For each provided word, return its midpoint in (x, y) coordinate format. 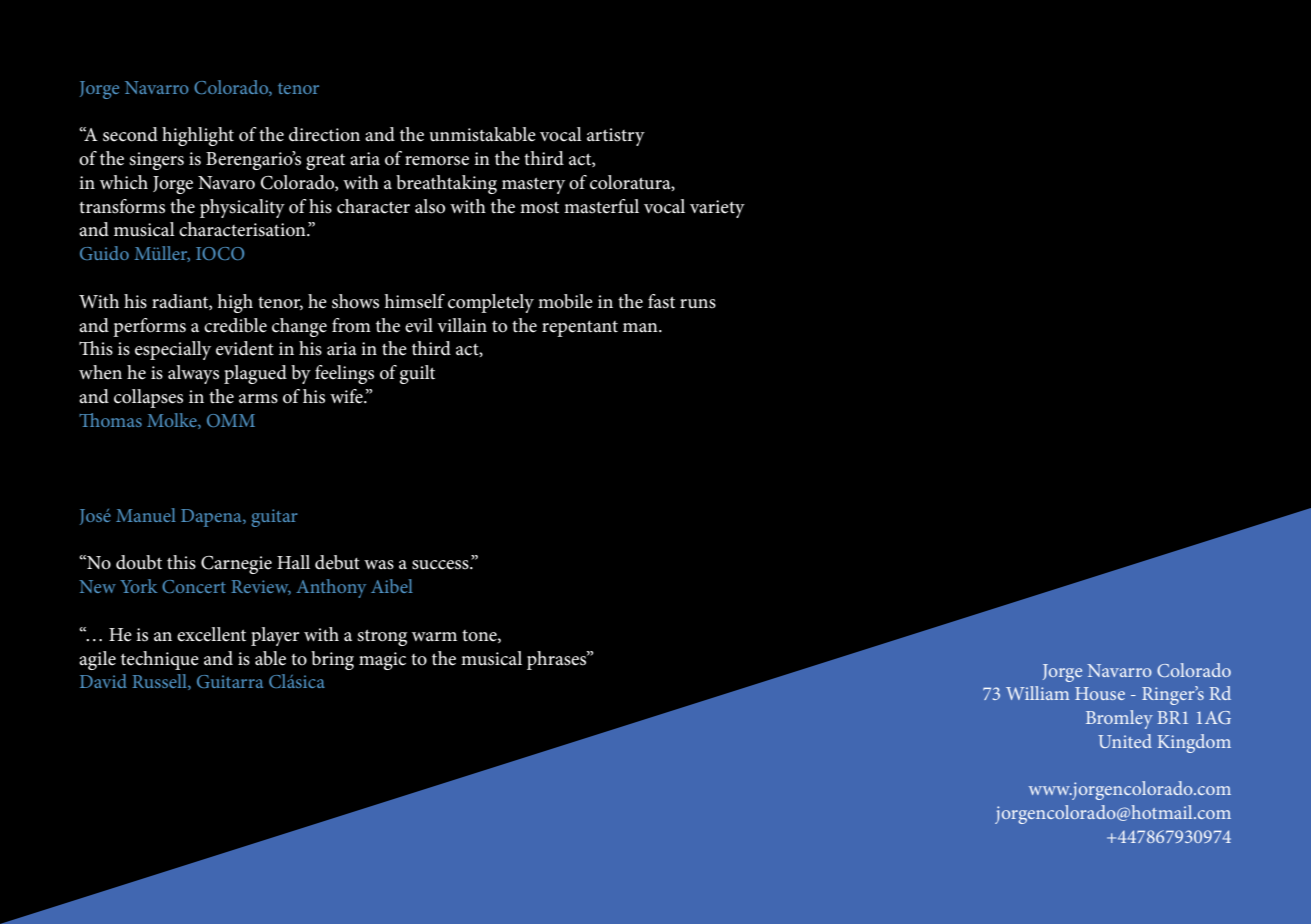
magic (382, 661)
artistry (616, 137)
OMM (231, 420)
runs (698, 304)
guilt (417, 374)
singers (156, 161)
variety (717, 209)
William (1037, 693)
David (103, 681)
